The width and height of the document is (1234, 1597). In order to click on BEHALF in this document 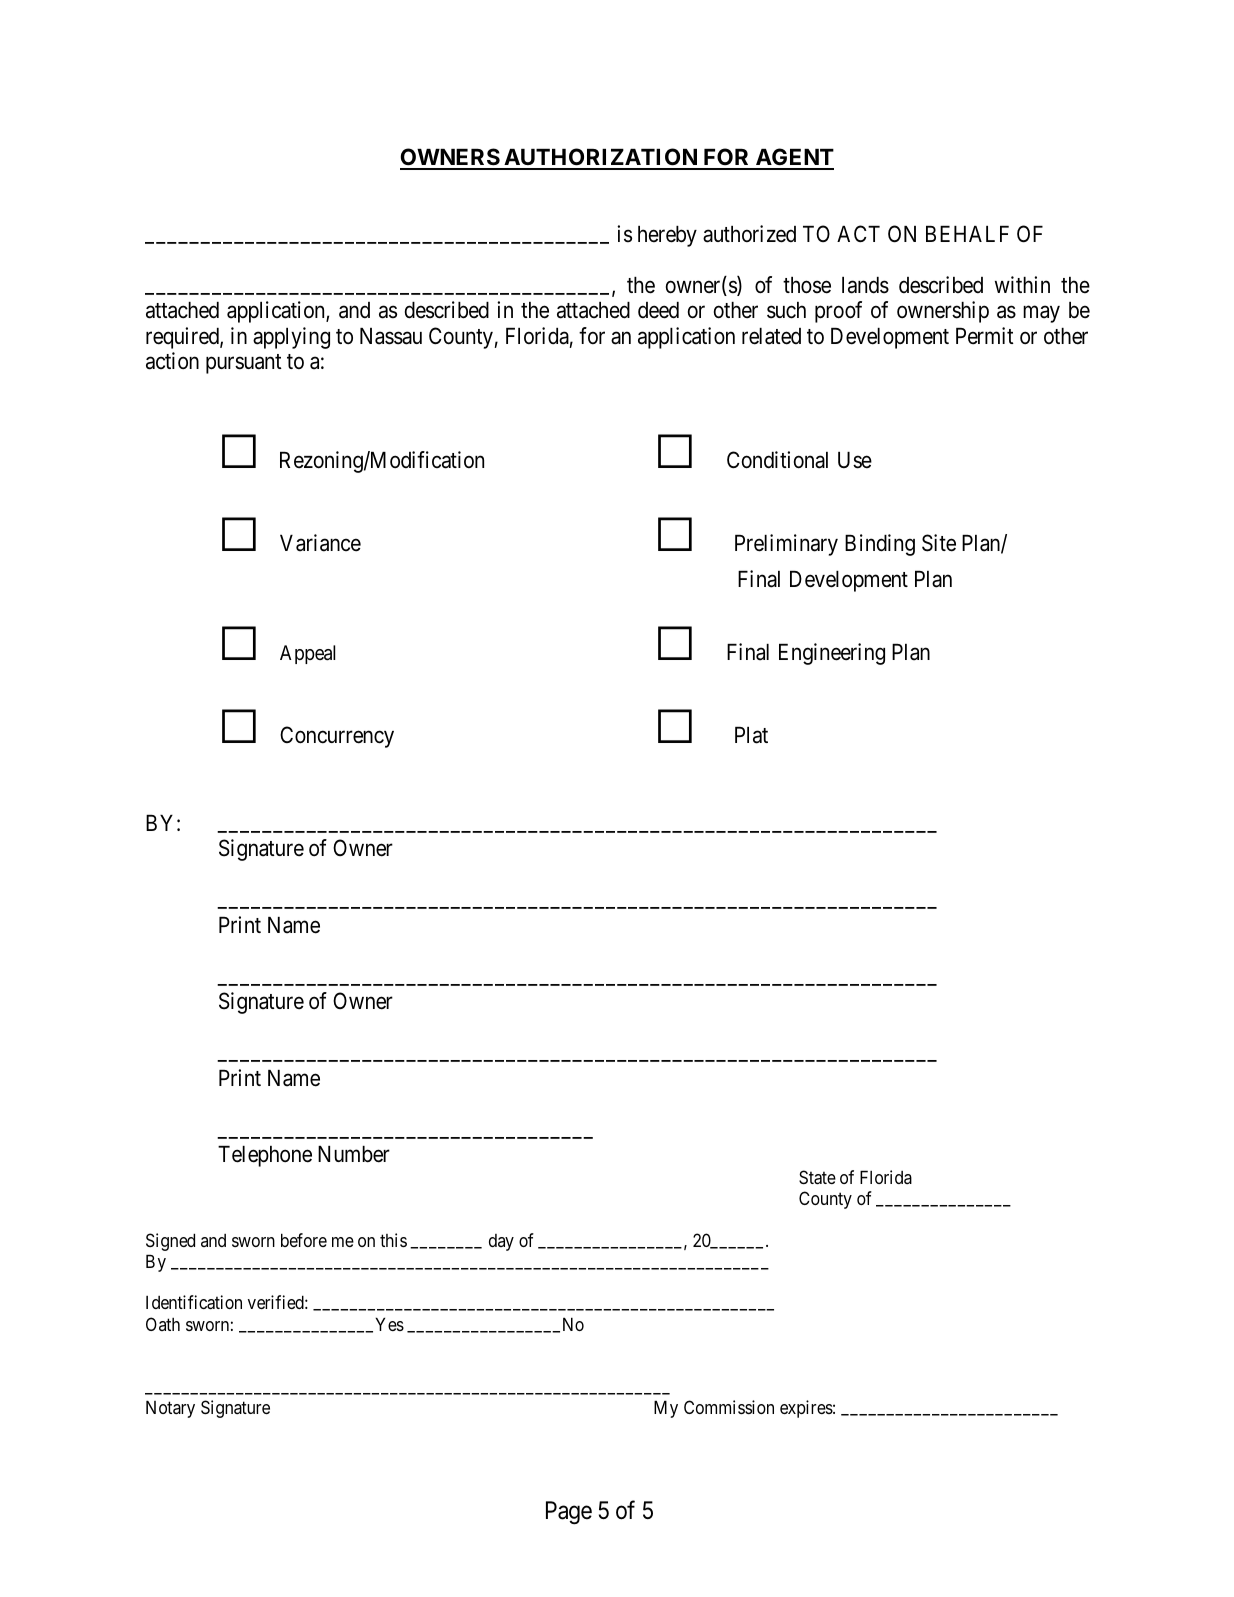, I will do `click(967, 234)`.
